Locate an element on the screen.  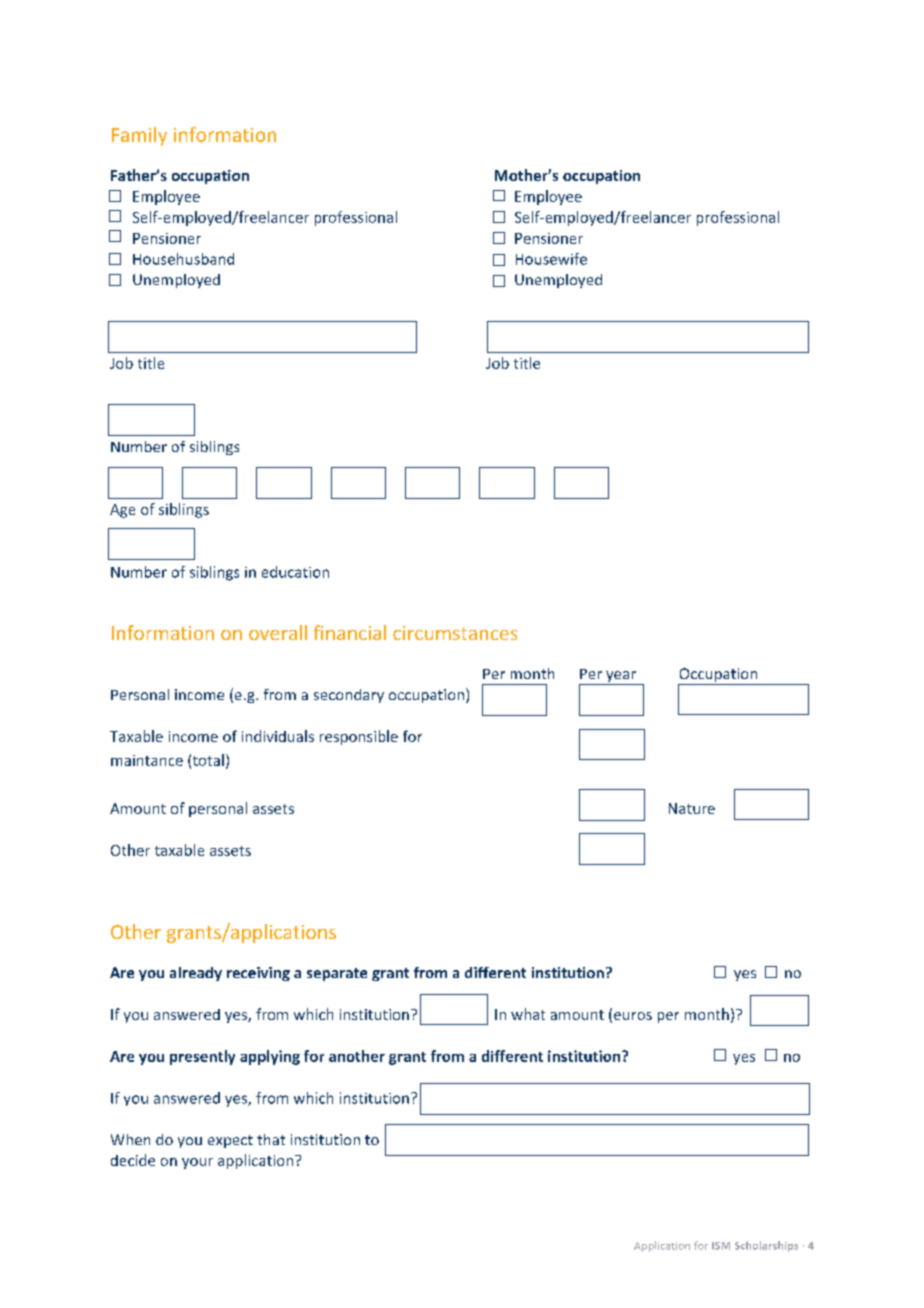
secondary is located at coordinates (349, 696).
